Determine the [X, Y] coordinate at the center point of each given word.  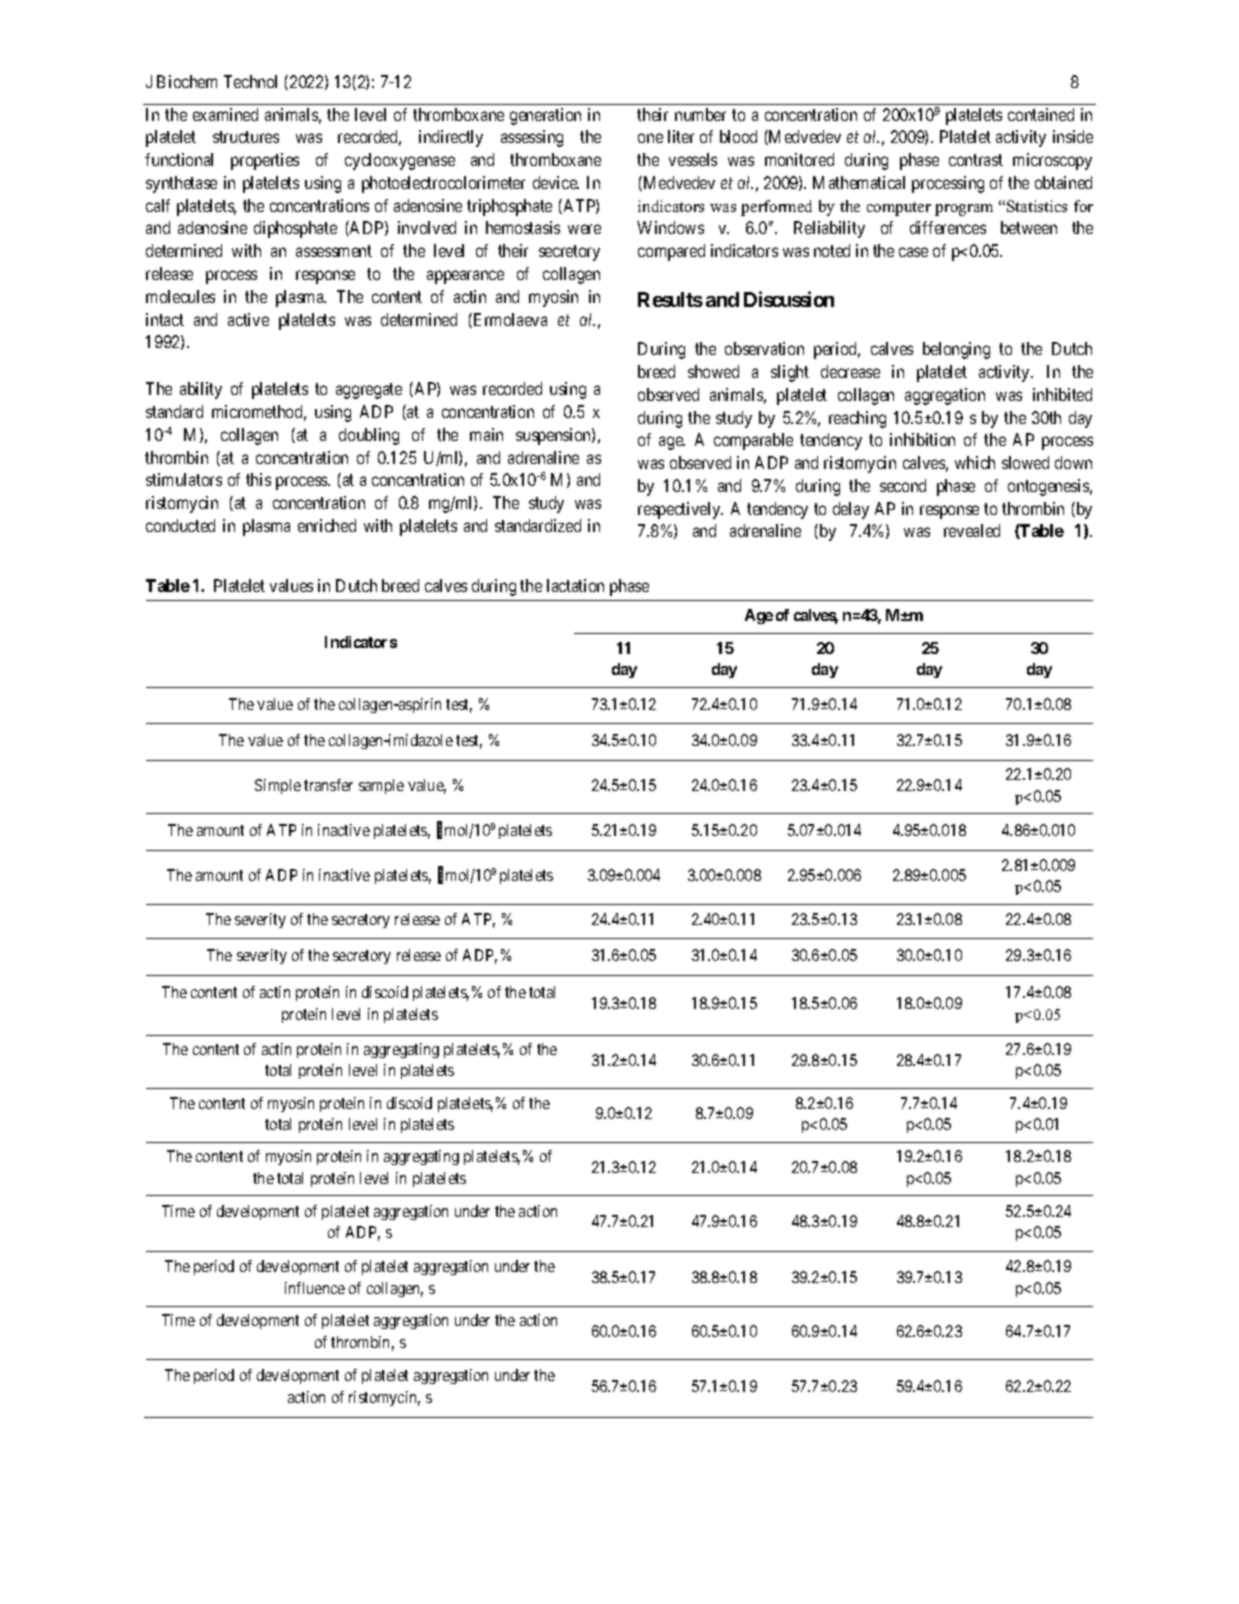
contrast [976, 160]
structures [246, 137]
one [650, 138]
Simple [278, 786]
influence [315, 1288]
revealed [972, 530]
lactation [575, 585]
